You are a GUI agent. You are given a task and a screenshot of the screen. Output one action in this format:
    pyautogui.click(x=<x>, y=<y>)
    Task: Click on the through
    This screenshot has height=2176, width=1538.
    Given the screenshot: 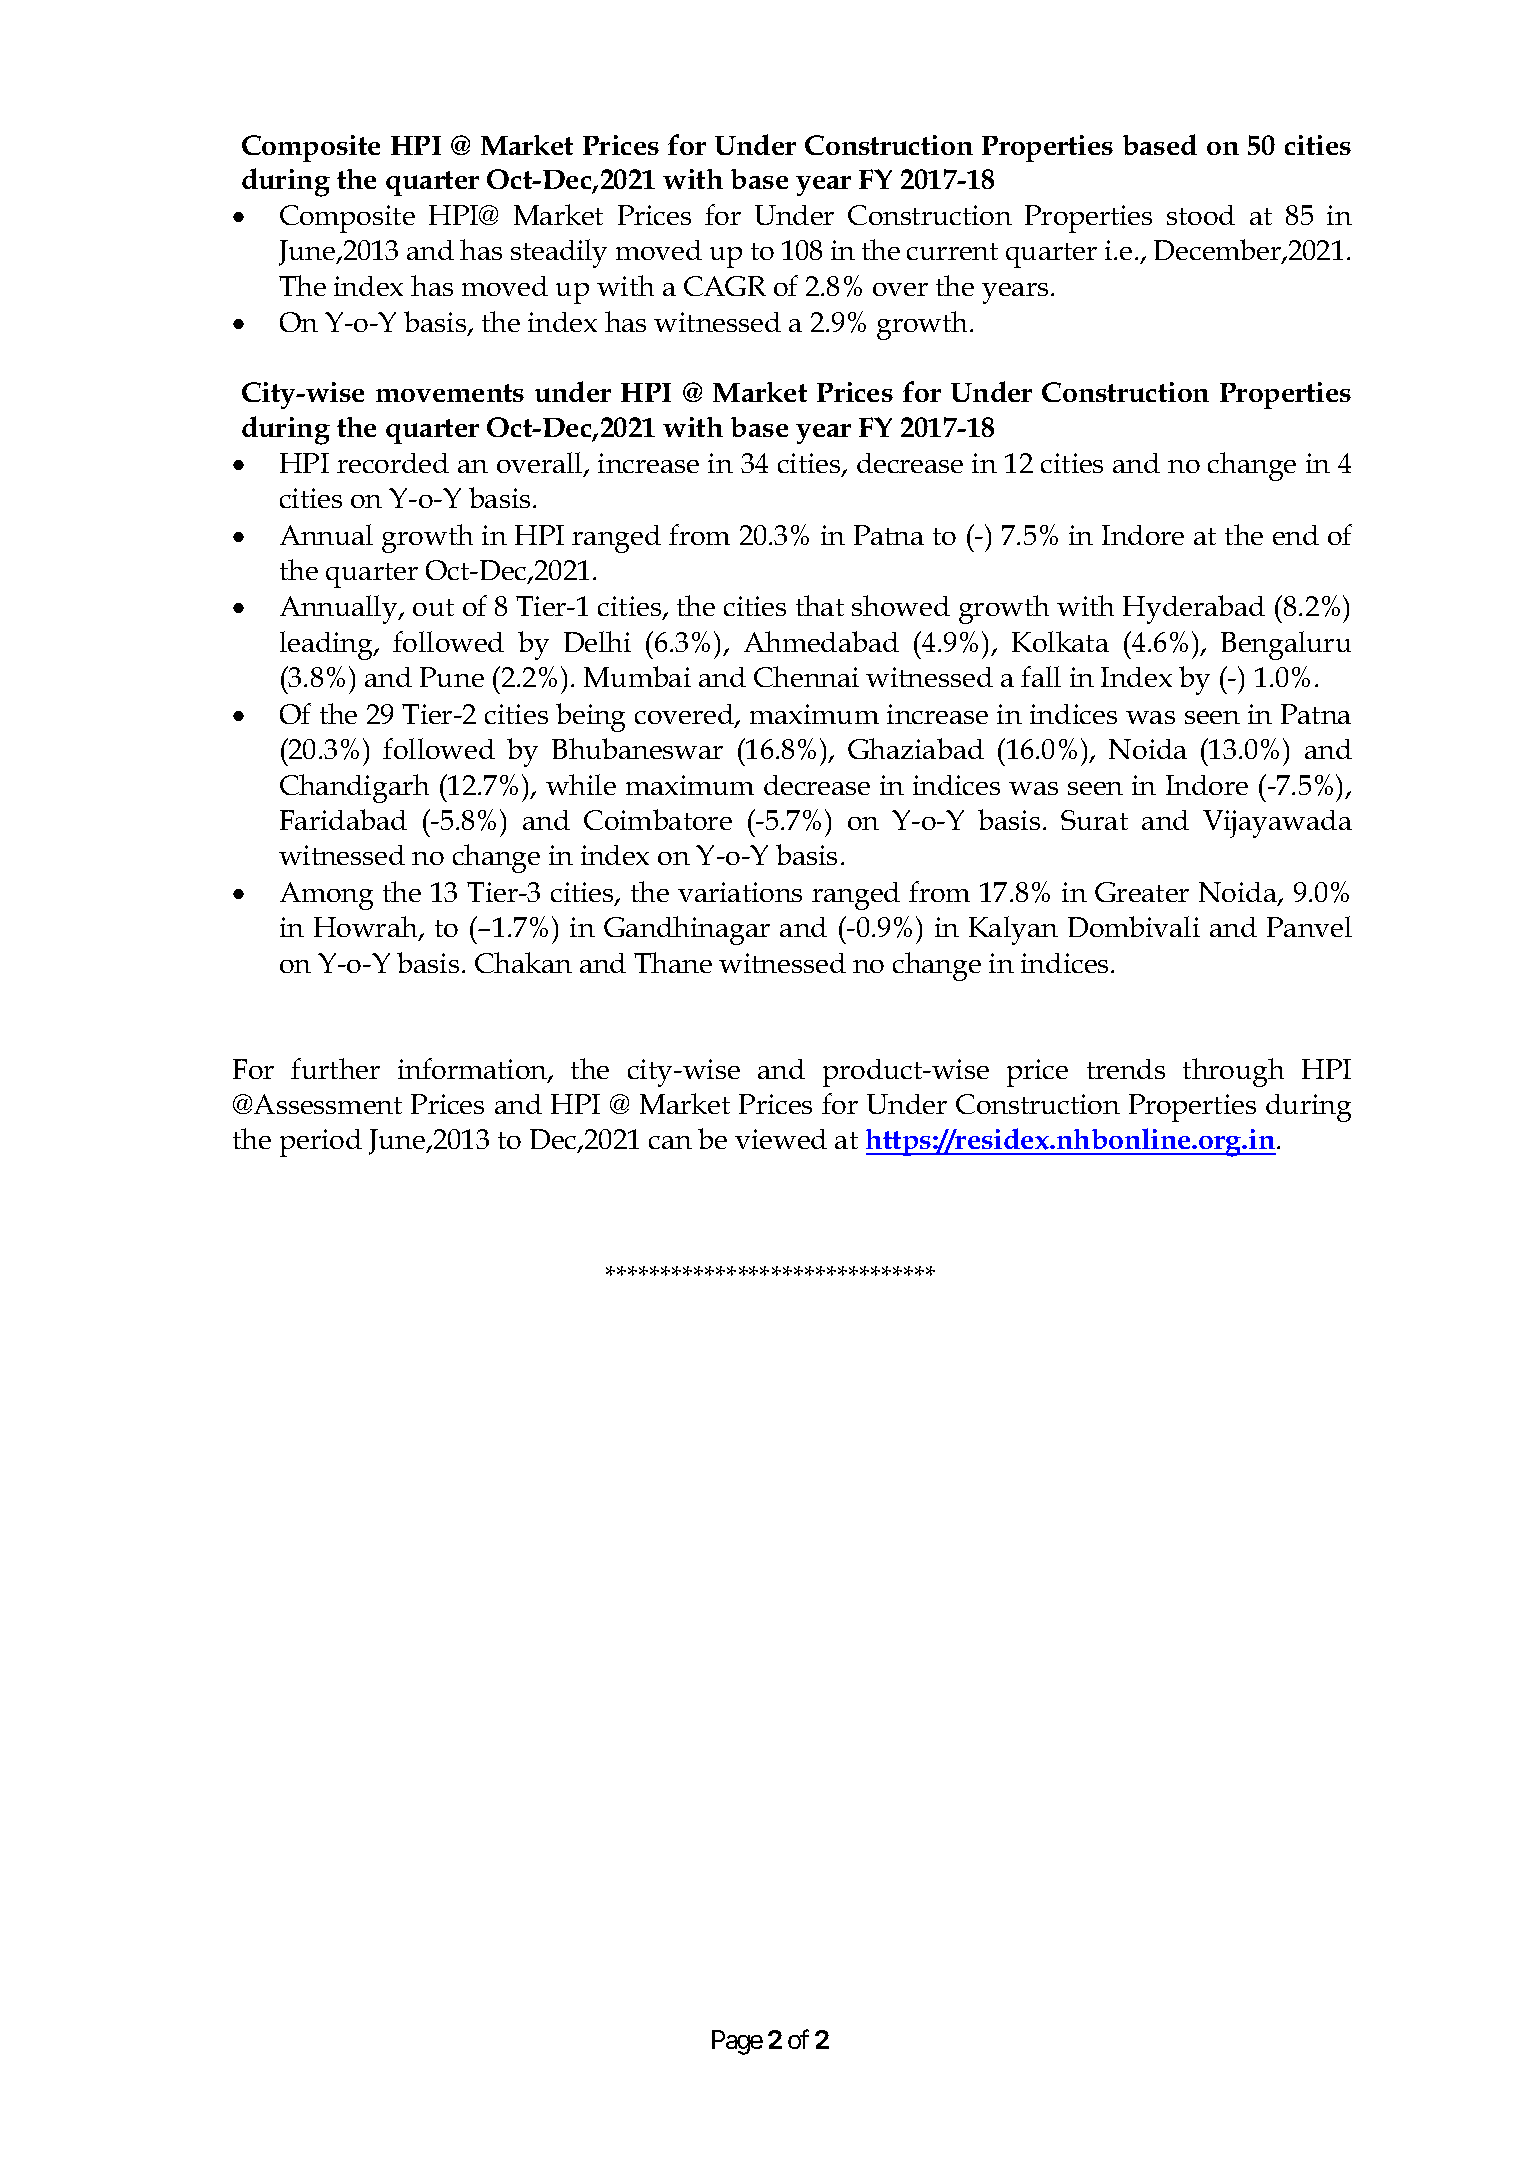 What is the action you would take?
    pyautogui.click(x=1233, y=1072)
